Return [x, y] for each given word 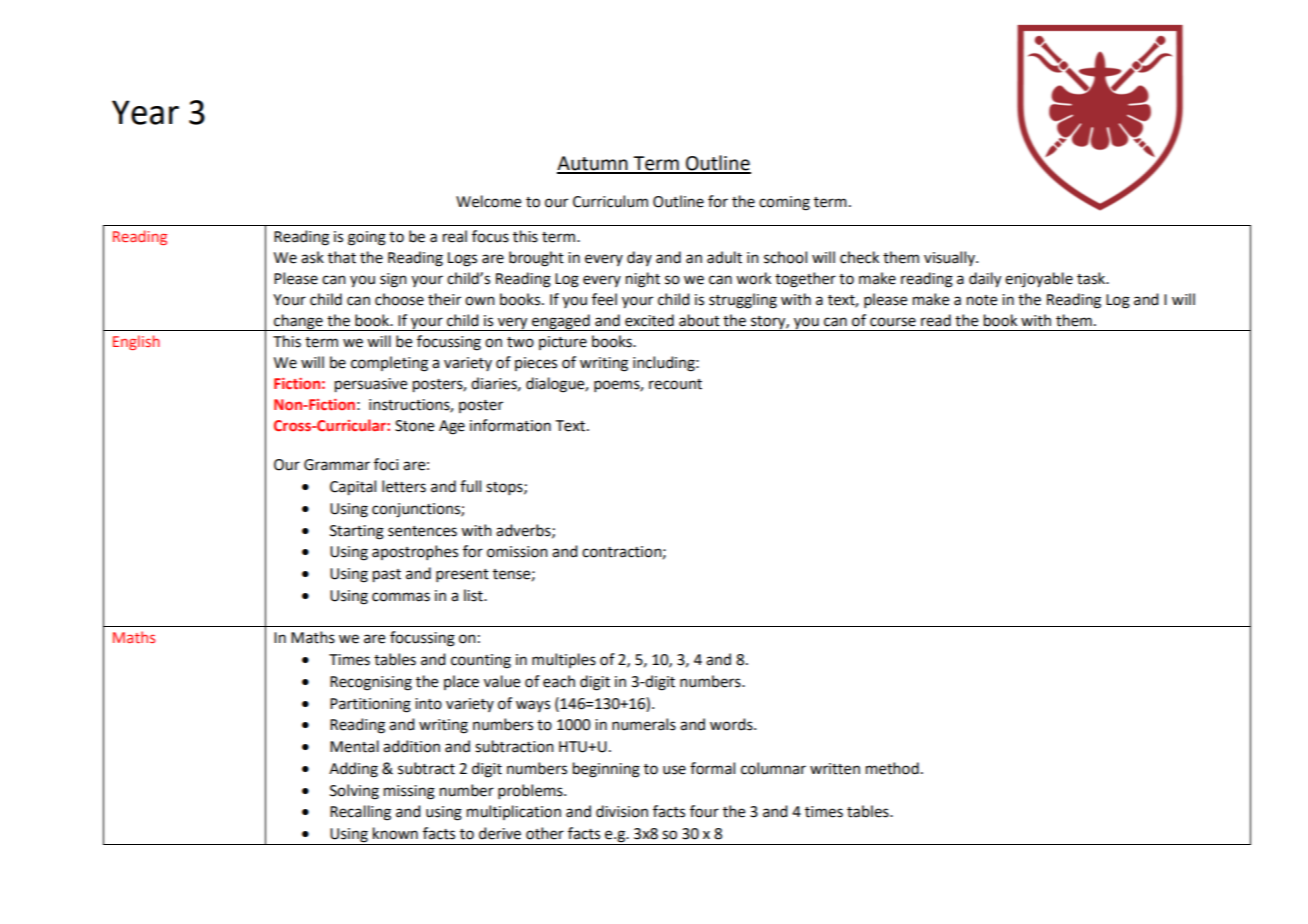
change [298, 322]
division [622, 811]
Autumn [593, 164]
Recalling [360, 813]
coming [784, 203]
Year [145, 112]
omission [517, 552]
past [387, 576]
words [732, 724]
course [893, 322]
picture [563, 343]
